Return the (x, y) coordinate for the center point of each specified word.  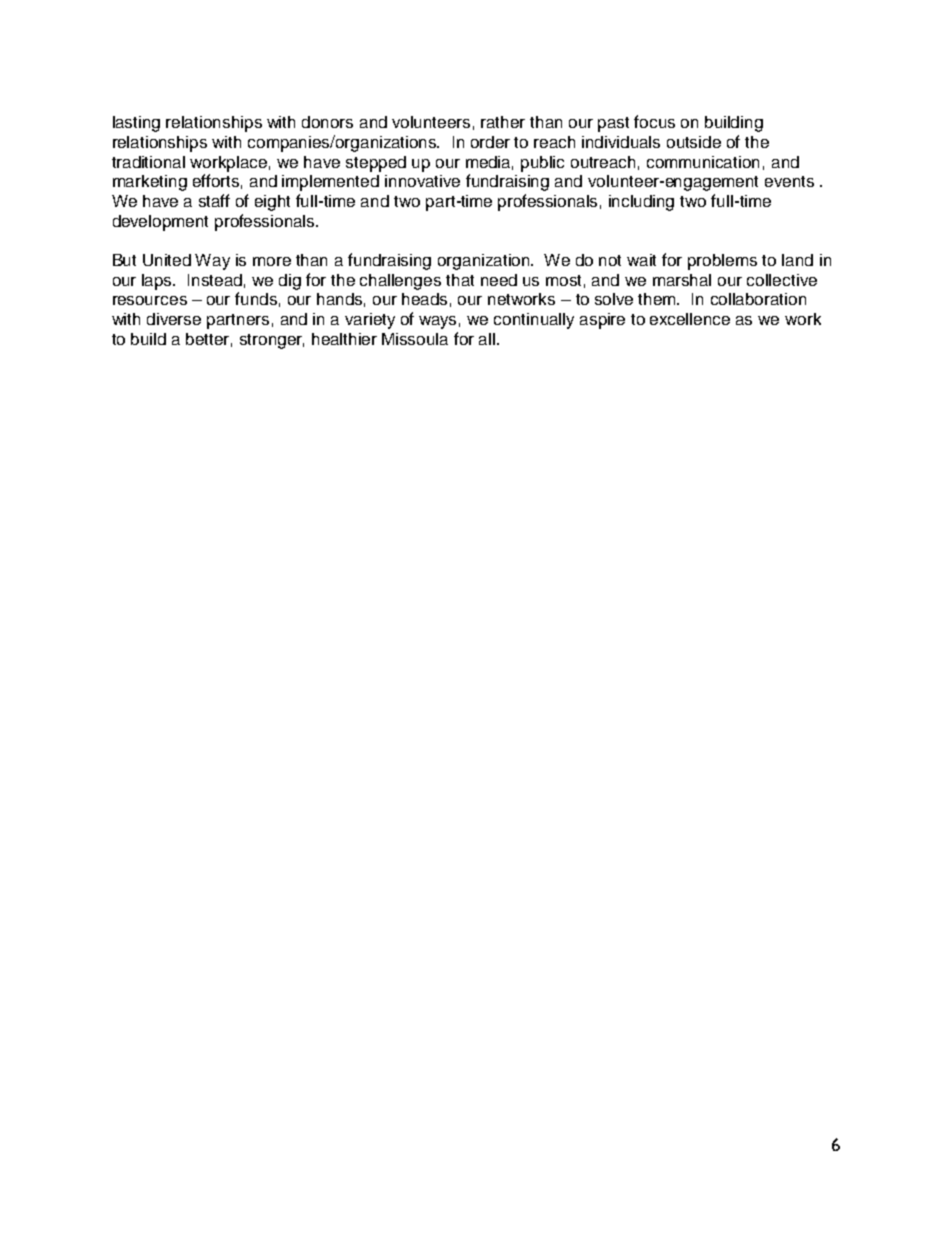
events (789, 181)
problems (722, 262)
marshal (682, 280)
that (460, 280)
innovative (422, 181)
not (610, 260)
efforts (216, 180)
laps (158, 282)
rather (503, 122)
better (209, 340)
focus (654, 121)
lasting (136, 124)
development (160, 223)
